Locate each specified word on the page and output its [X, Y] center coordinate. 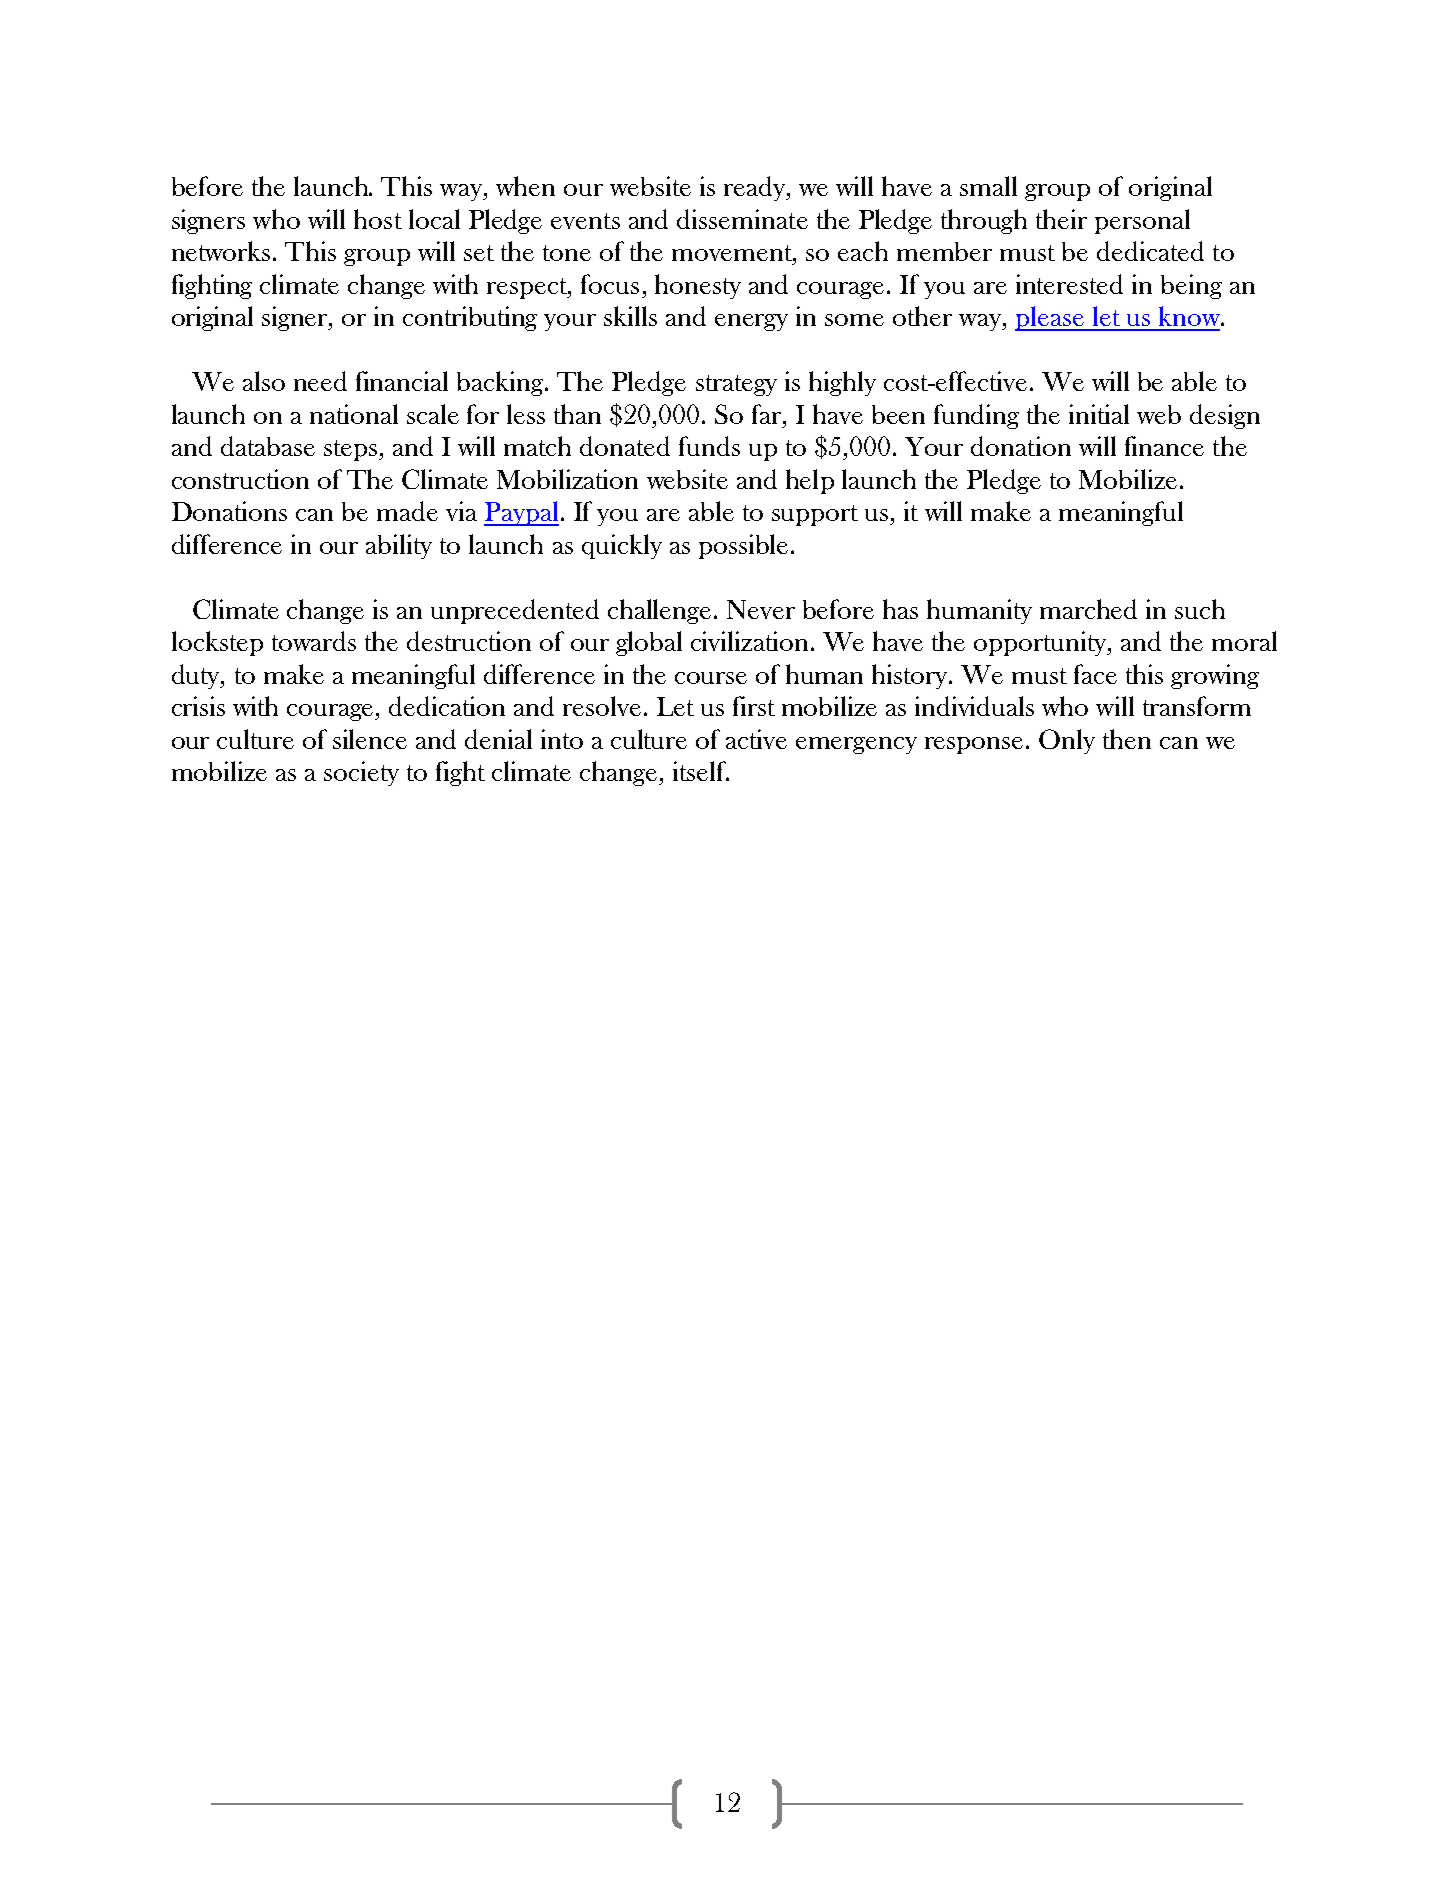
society [361, 773]
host [378, 219]
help [810, 481]
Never [761, 609]
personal [1142, 221]
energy [751, 322]
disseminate [742, 219]
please [1050, 318]
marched [1088, 609]
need [320, 381]
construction [240, 479]
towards [314, 641]
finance [1164, 446]
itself [701, 771]
